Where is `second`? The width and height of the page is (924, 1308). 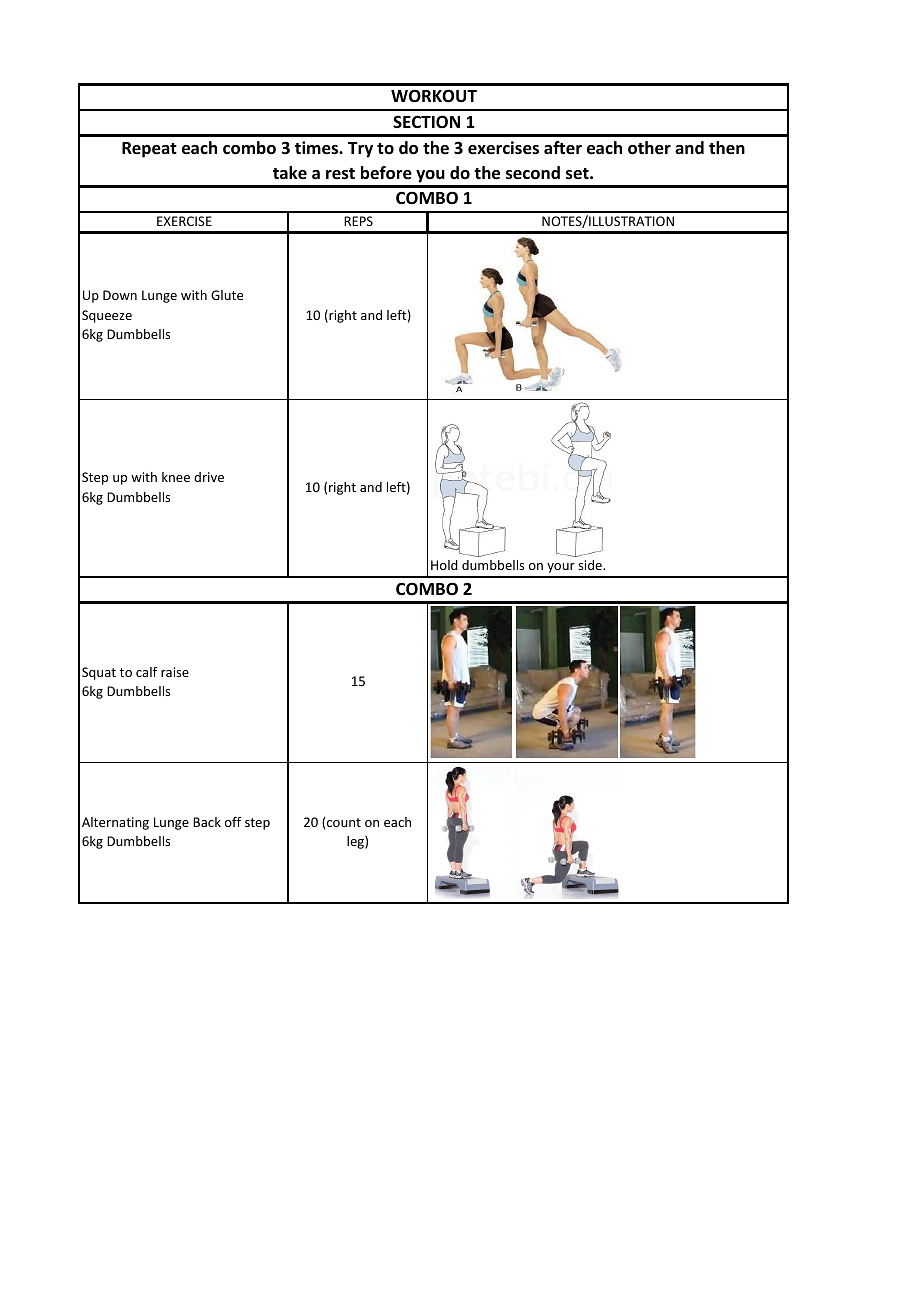 second is located at coordinates (533, 173).
